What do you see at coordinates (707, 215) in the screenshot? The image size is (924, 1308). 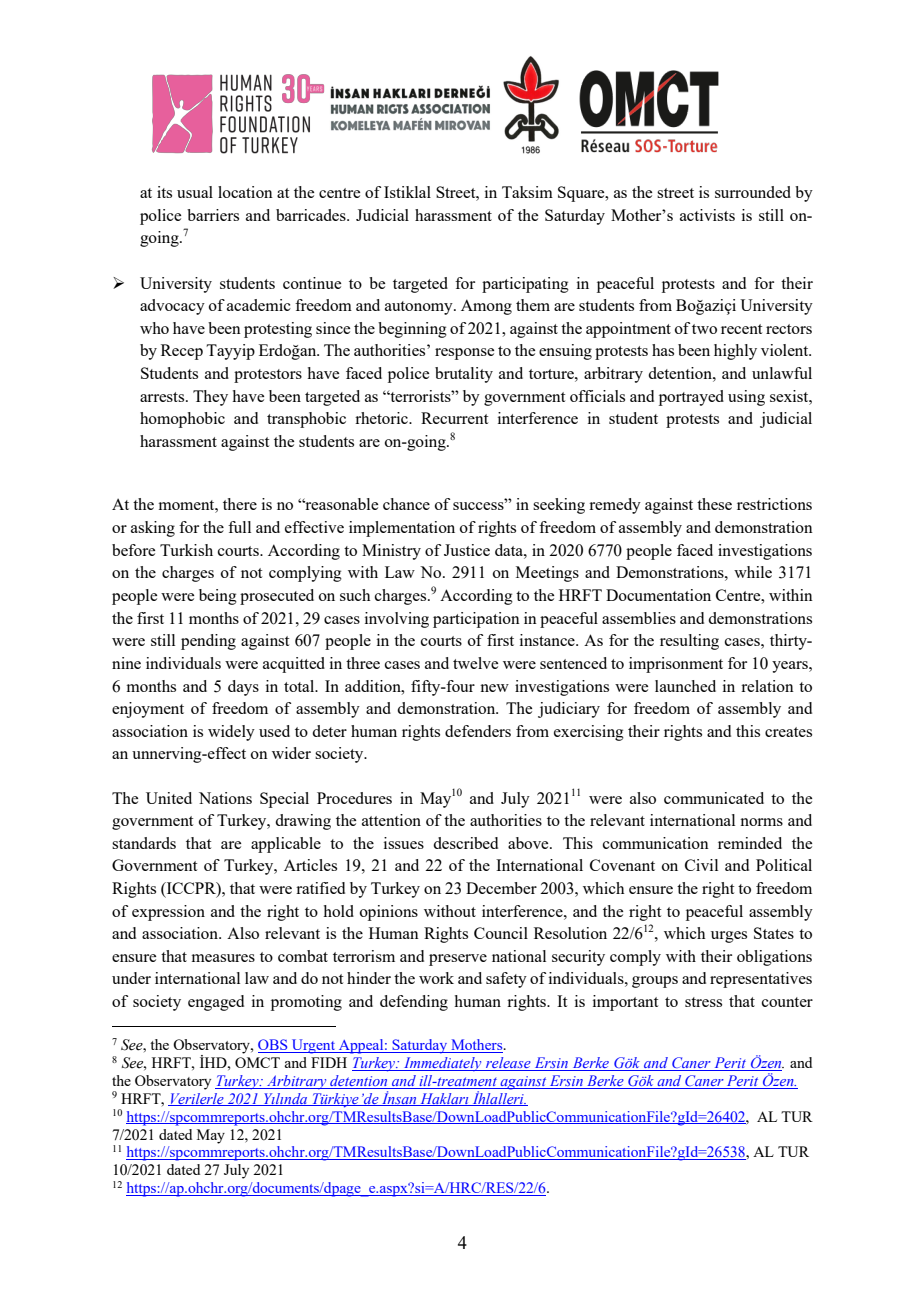 I see `activists` at bounding box center [707, 215].
